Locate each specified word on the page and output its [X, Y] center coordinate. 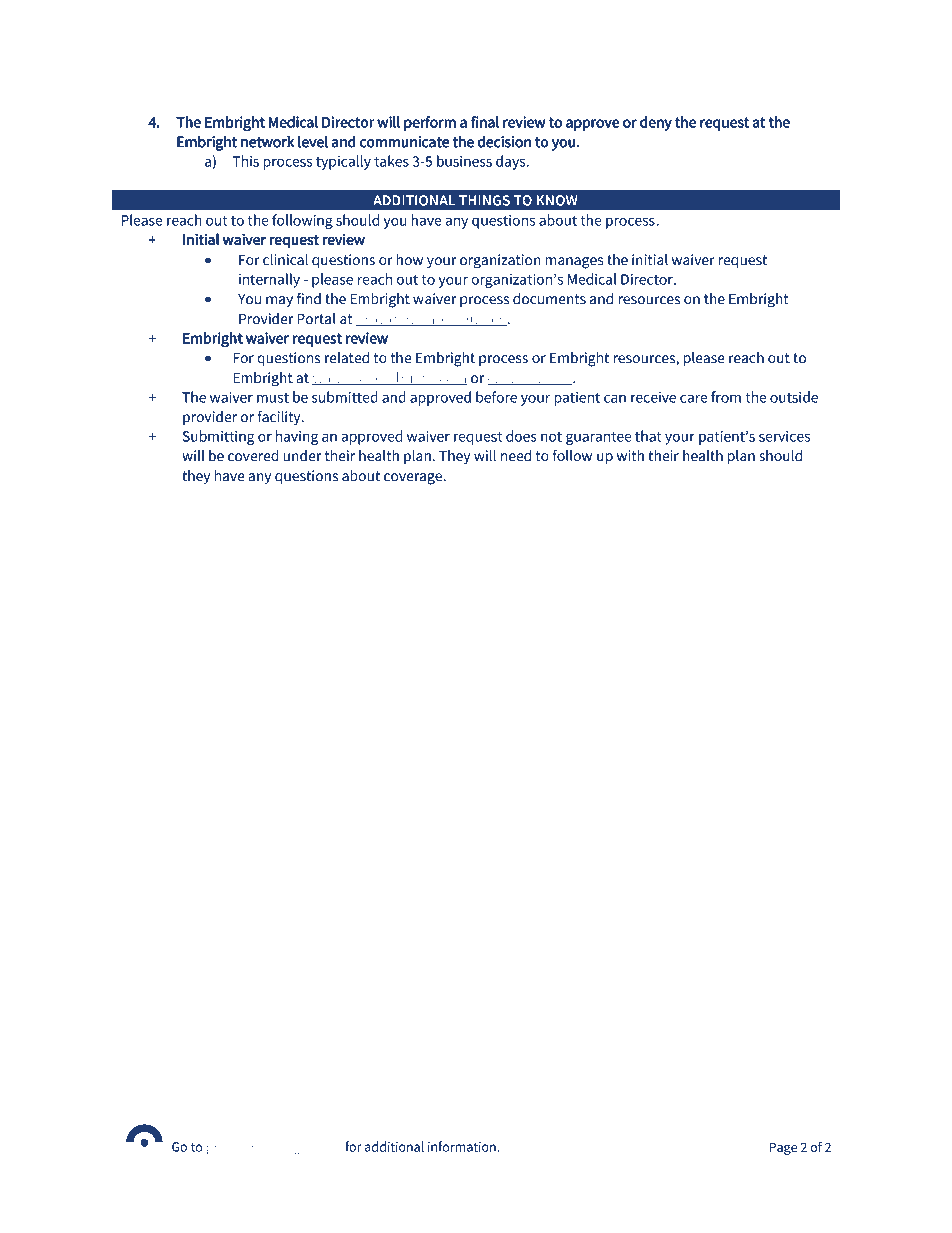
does [521, 436]
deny [656, 123]
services [784, 436]
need [516, 456]
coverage [414, 479]
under [302, 456]
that [648, 436]
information [463, 1146]
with [630, 456]
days [512, 162]
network [267, 141]
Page [783, 1148]
